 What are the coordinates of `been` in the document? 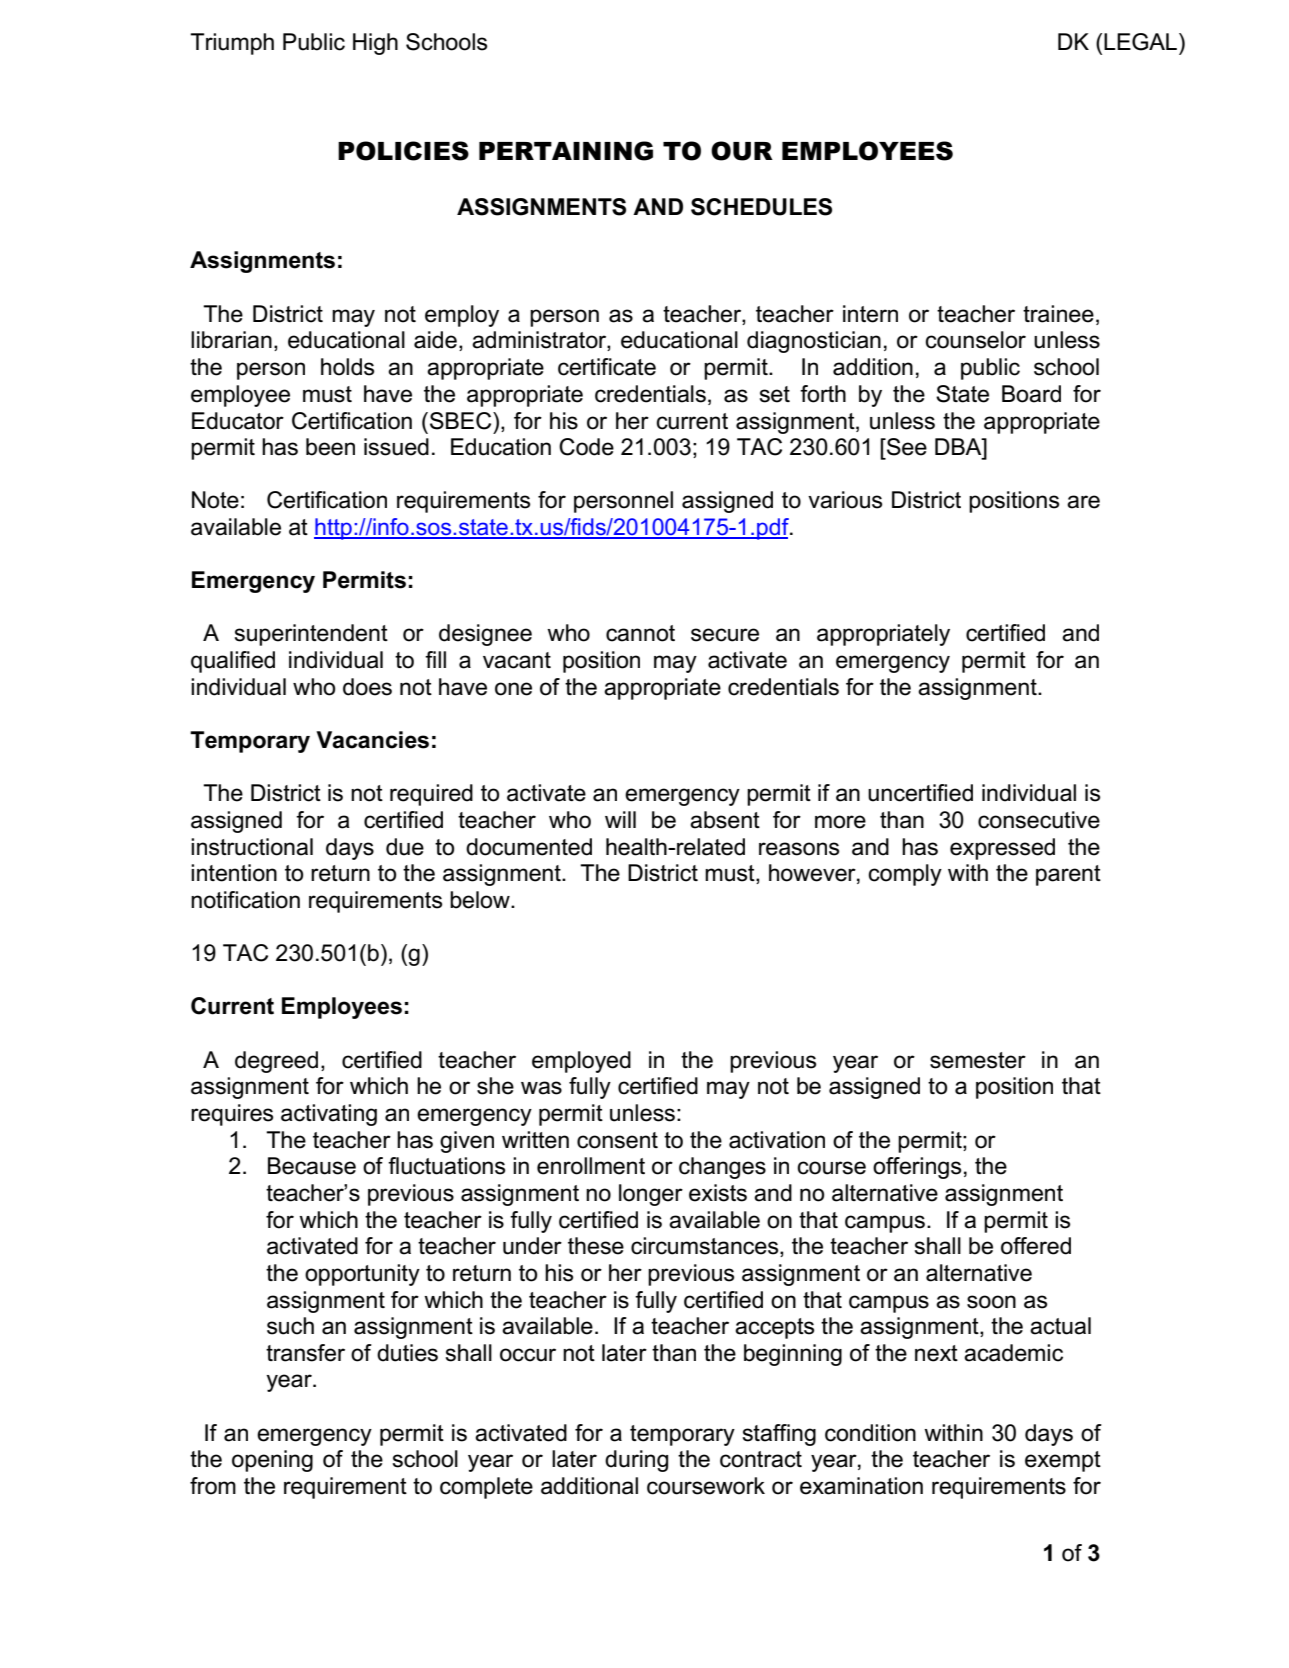 It's located at (330, 447).
